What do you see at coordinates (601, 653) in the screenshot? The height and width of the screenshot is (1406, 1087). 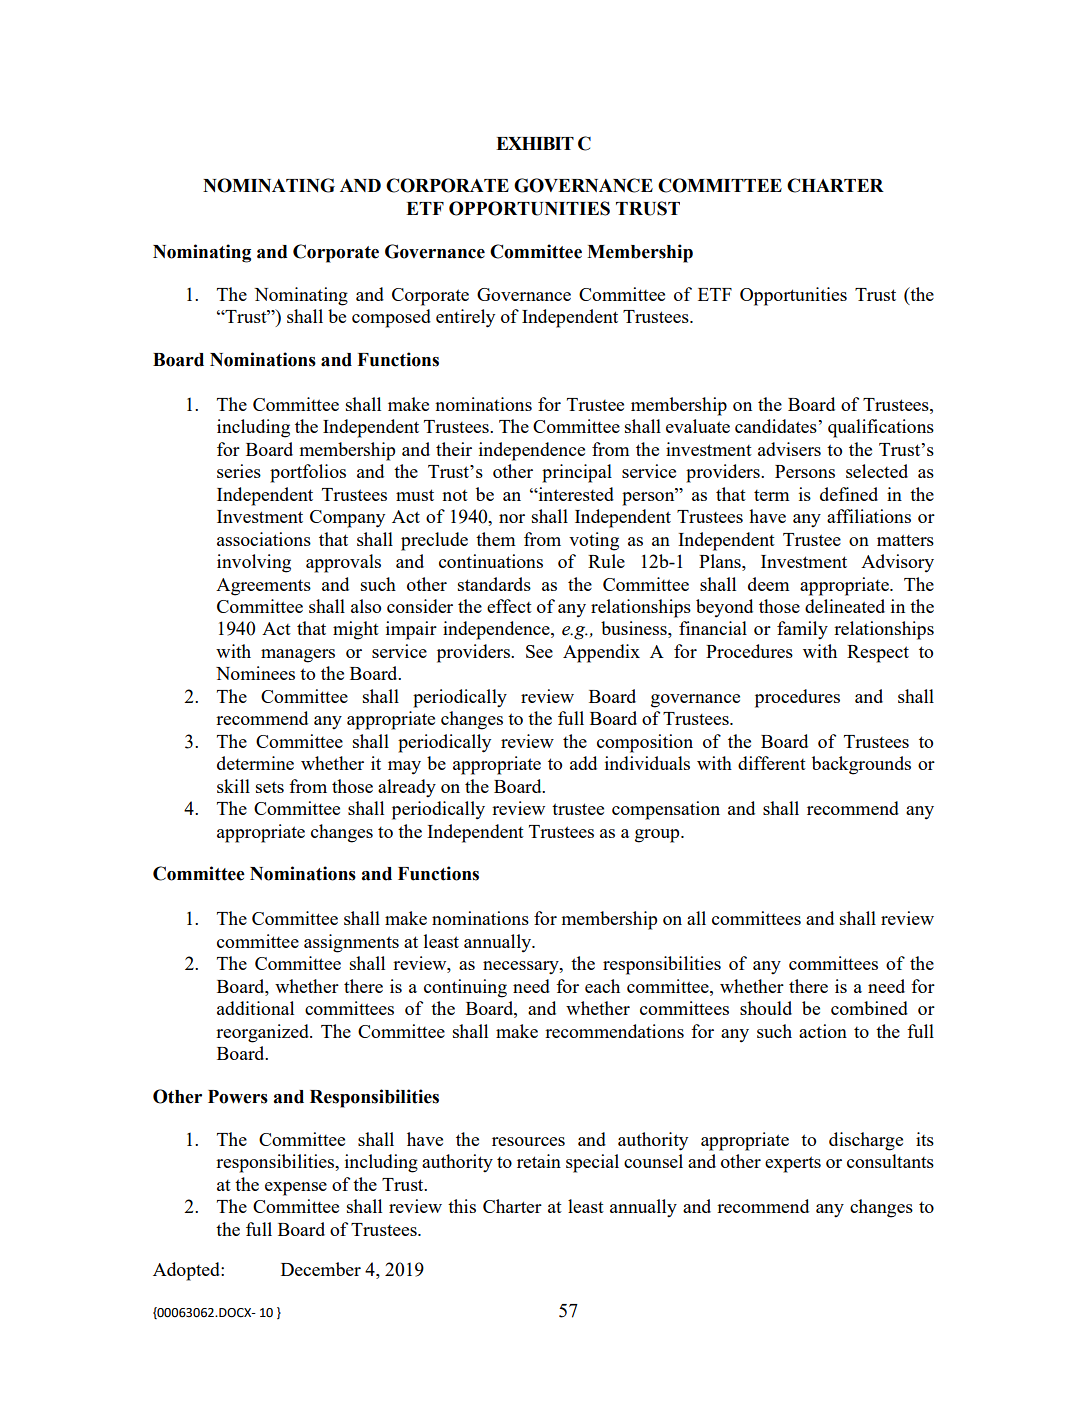 I see `Appendix` at bounding box center [601, 653].
